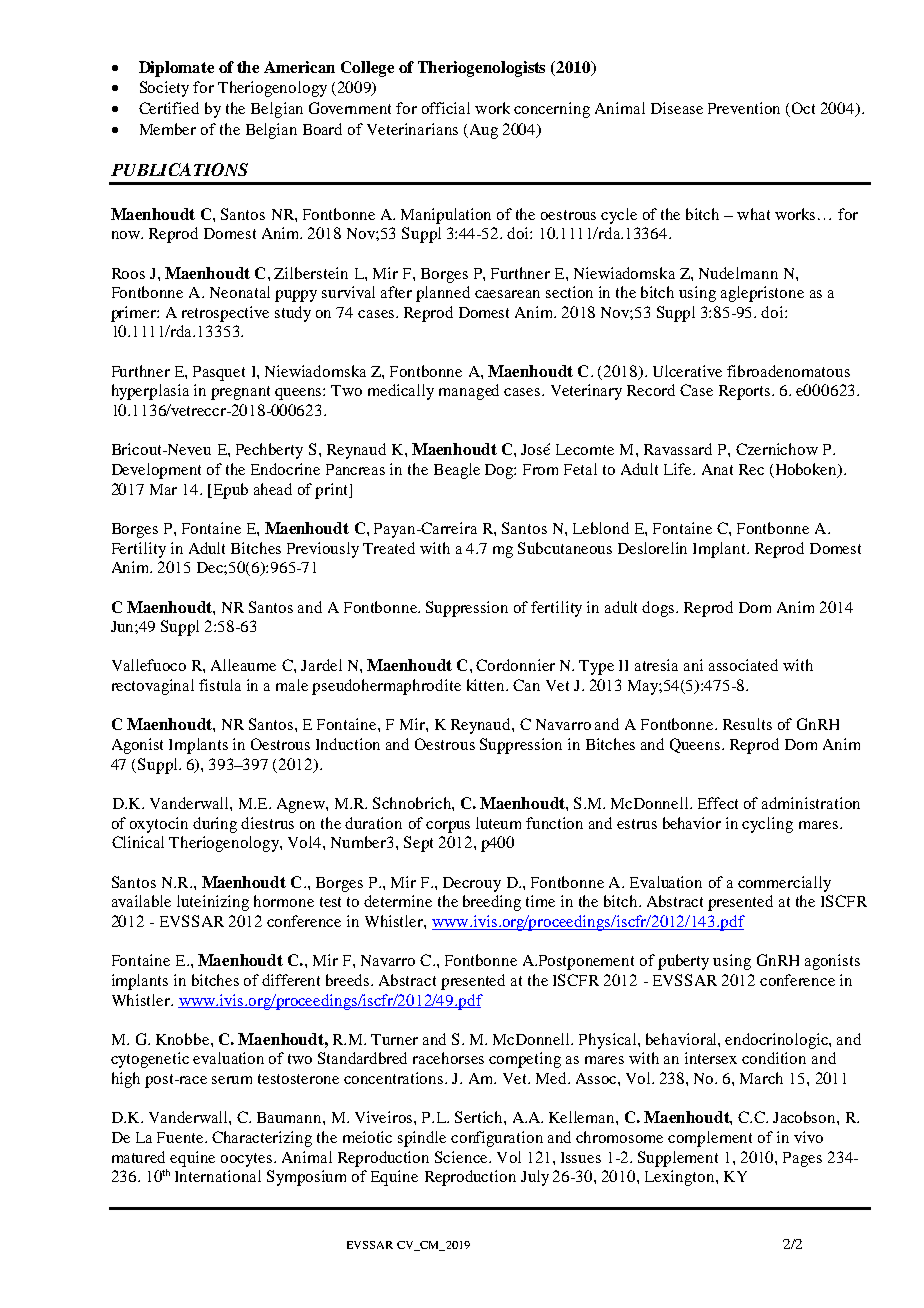 This screenshot has height=1308, width=924. What do you see at coordinates (744, 108) in the screenshot?
I see `Prevention` at bounding box center [744, 108].
